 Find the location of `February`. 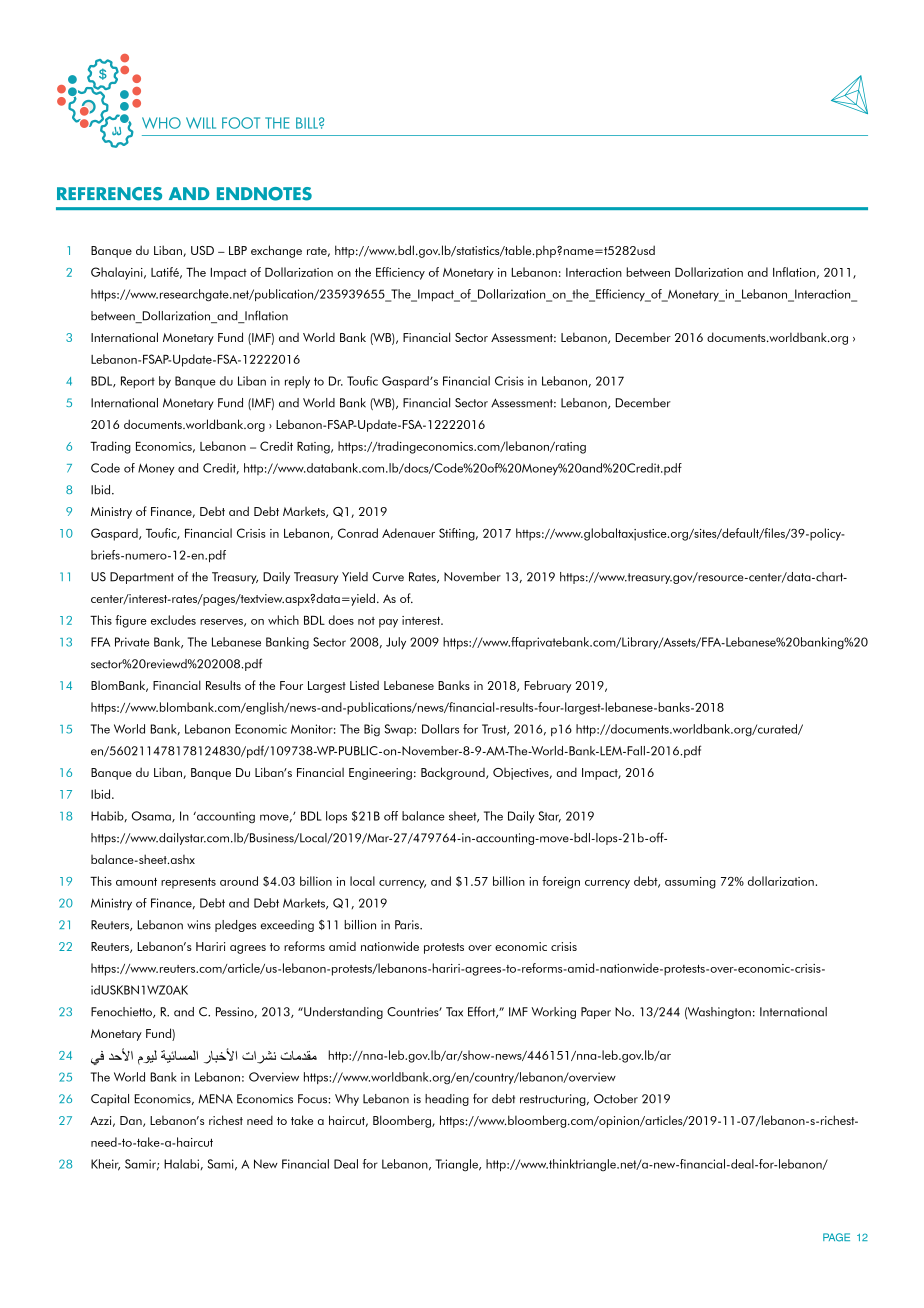

February is located at coordinates (547, 686).
